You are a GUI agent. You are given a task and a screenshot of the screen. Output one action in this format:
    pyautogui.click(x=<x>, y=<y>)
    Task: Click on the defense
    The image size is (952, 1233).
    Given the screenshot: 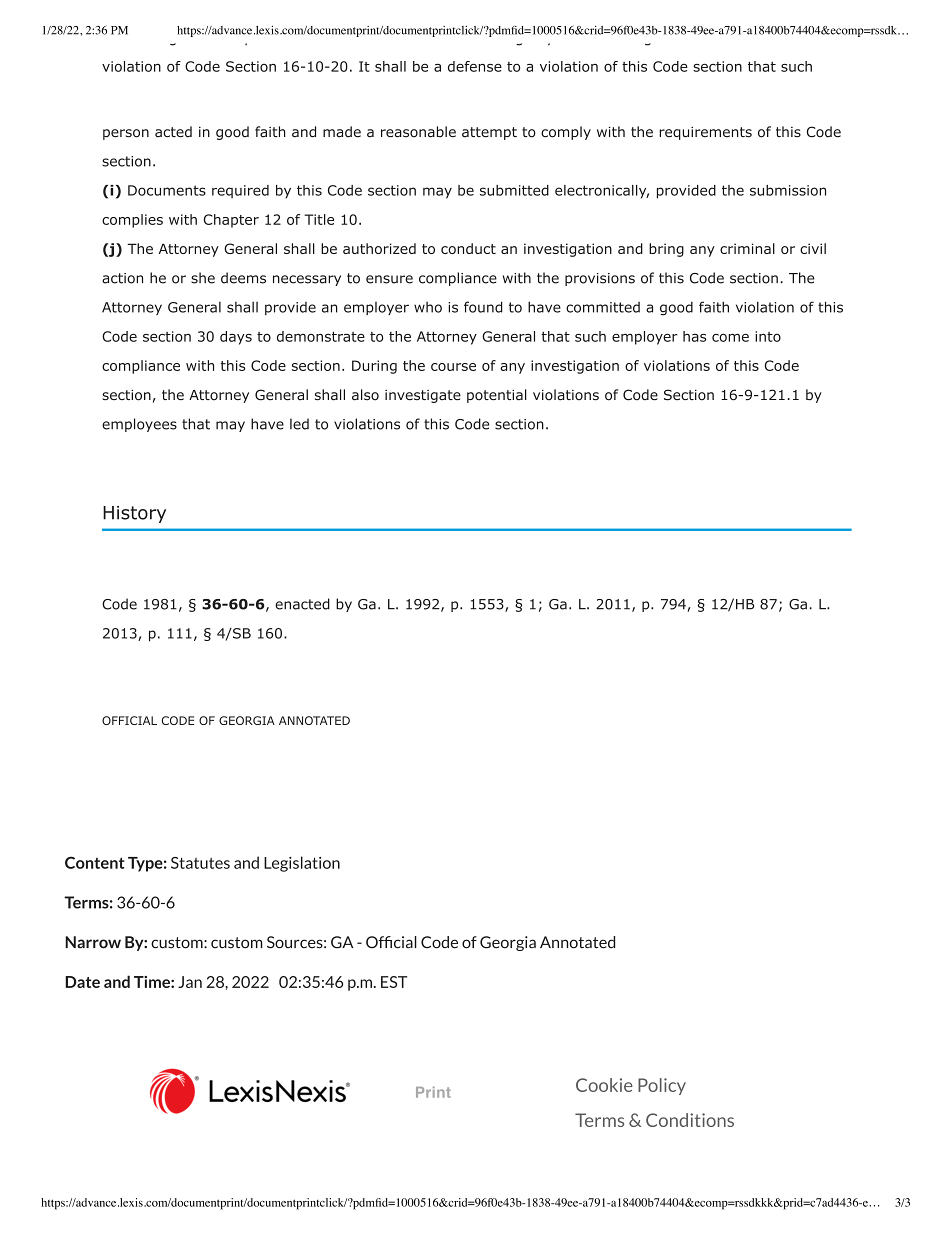 What is the action you would take?
    pyautogui.click(x=475, y=66)
